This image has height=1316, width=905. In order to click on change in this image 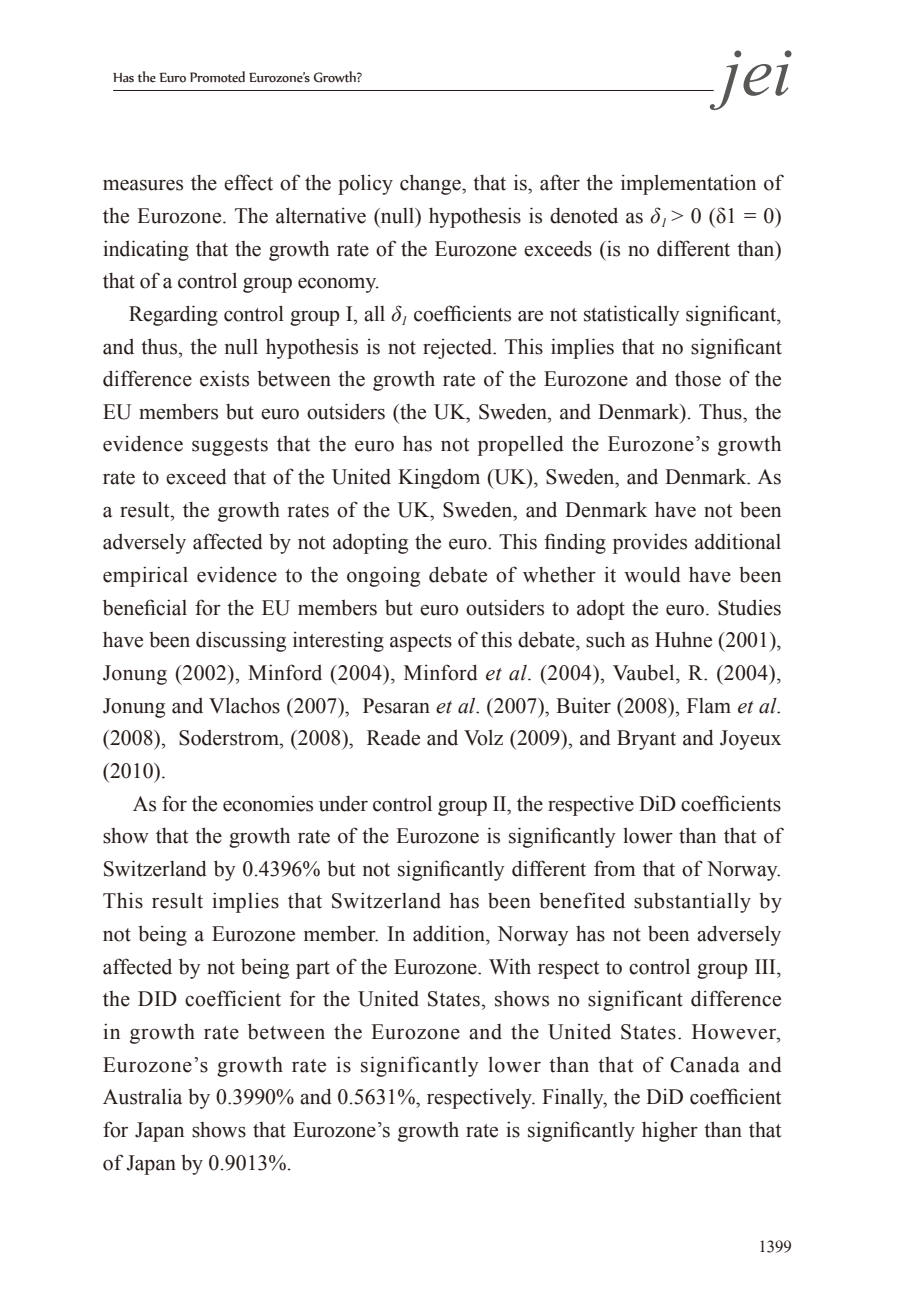, I will do `click(431, 184)`.
